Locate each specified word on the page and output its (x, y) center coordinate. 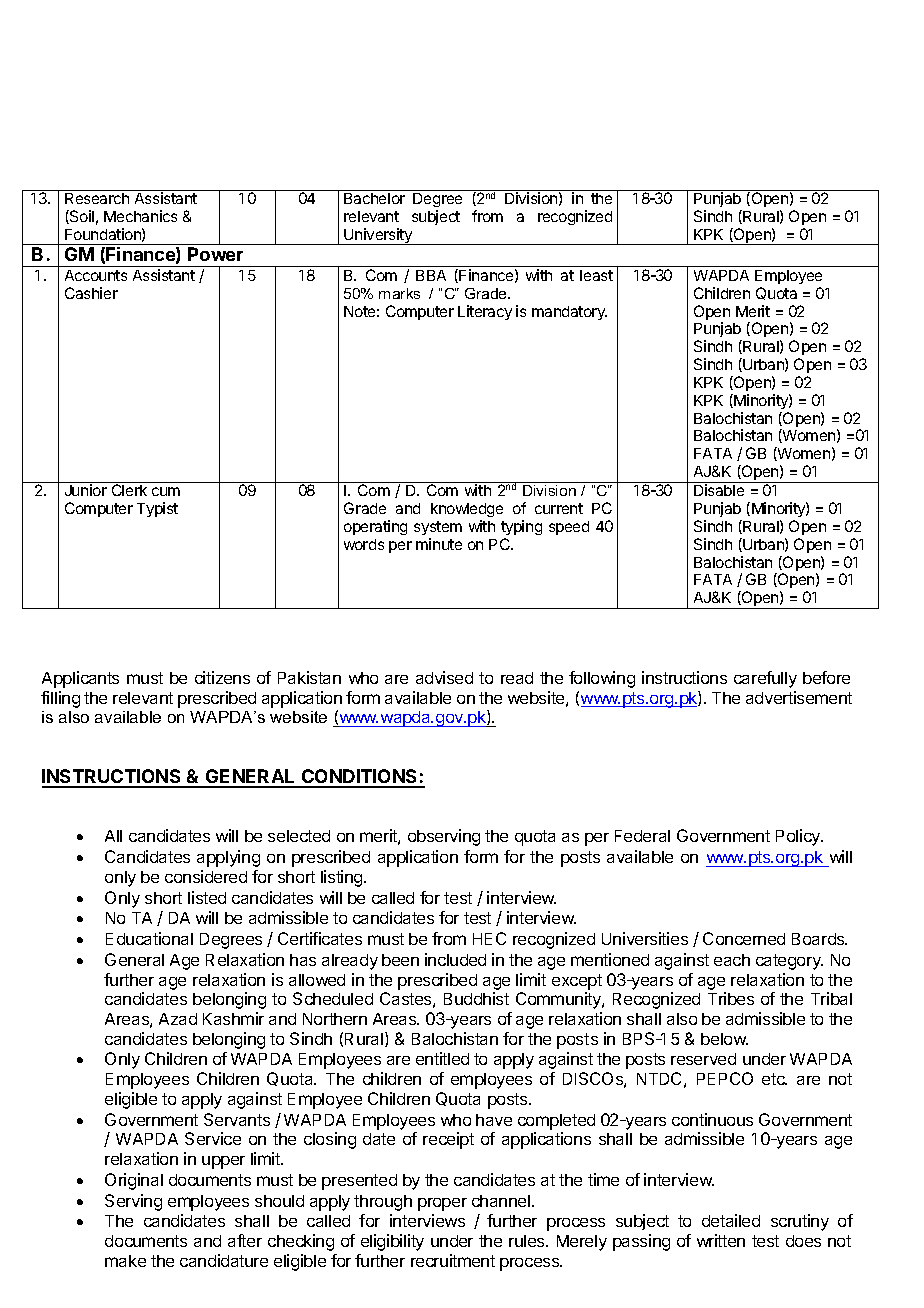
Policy (799, 837)
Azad (178, 1019)
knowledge (467, 510)
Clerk (129, 489)
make (125, 1261)
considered (206, 876)
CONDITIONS (360, 778)
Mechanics (140, 216)
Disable (719, 490)
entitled (442, 1058)
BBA (431, 275)
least (596, 275)
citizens (222, 677)
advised (444, 677)
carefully (765, 679)
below (724, 1039)
